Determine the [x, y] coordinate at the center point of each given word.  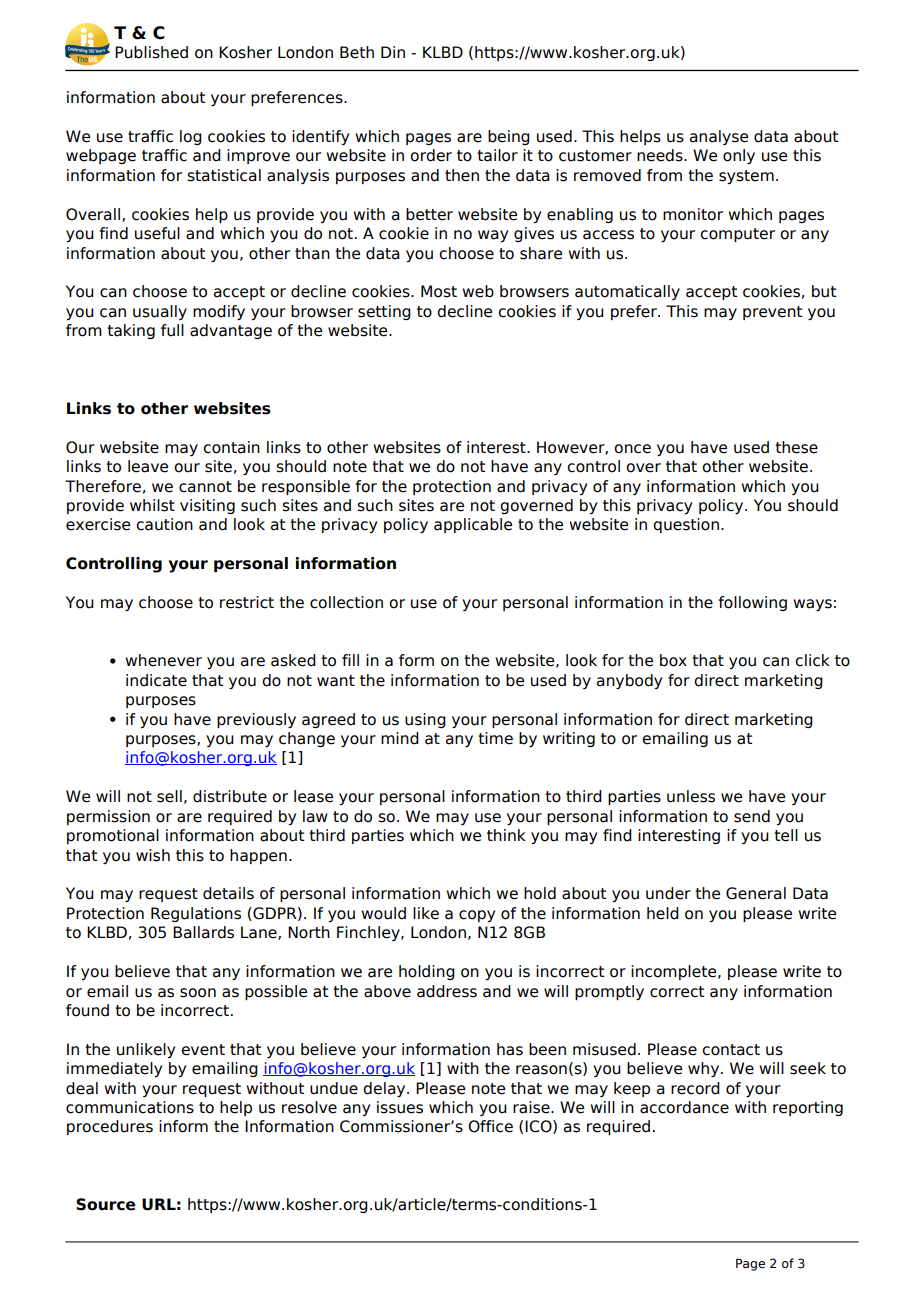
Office [490, 1126]
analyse [719, 137]
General [756, 893]
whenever [163, 660]
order [431, 155]
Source [106, 1204]
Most [439, 291]
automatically [627, 292]
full [172, 330]
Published [151, 52]
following [752, 603]
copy [477, 916]
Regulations [196, 914]
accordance [684, 1107]
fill [350, 660]
